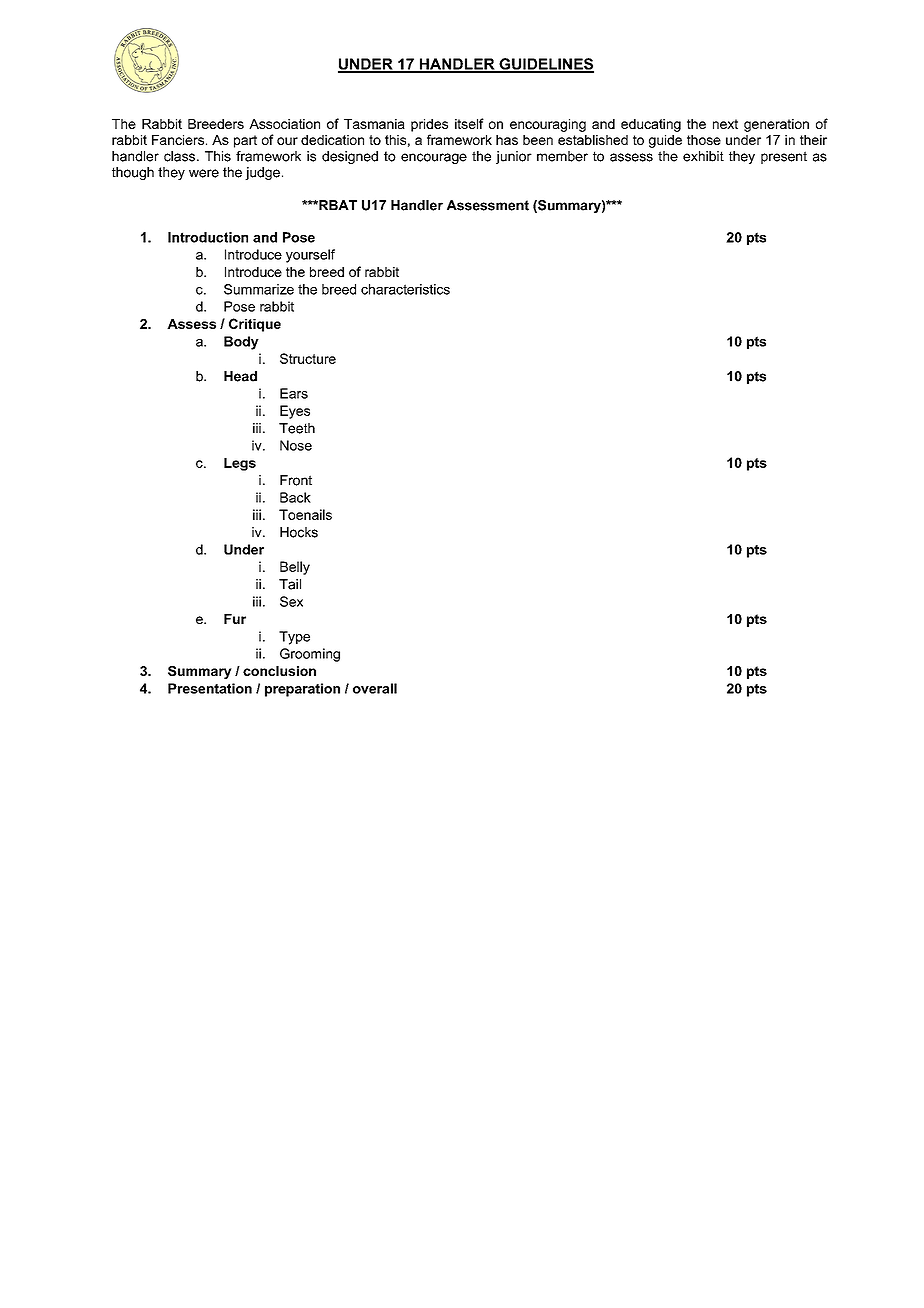  Describe the element at coordinates (405, 289) in the screenshot. I see `characteristics` at that location.
